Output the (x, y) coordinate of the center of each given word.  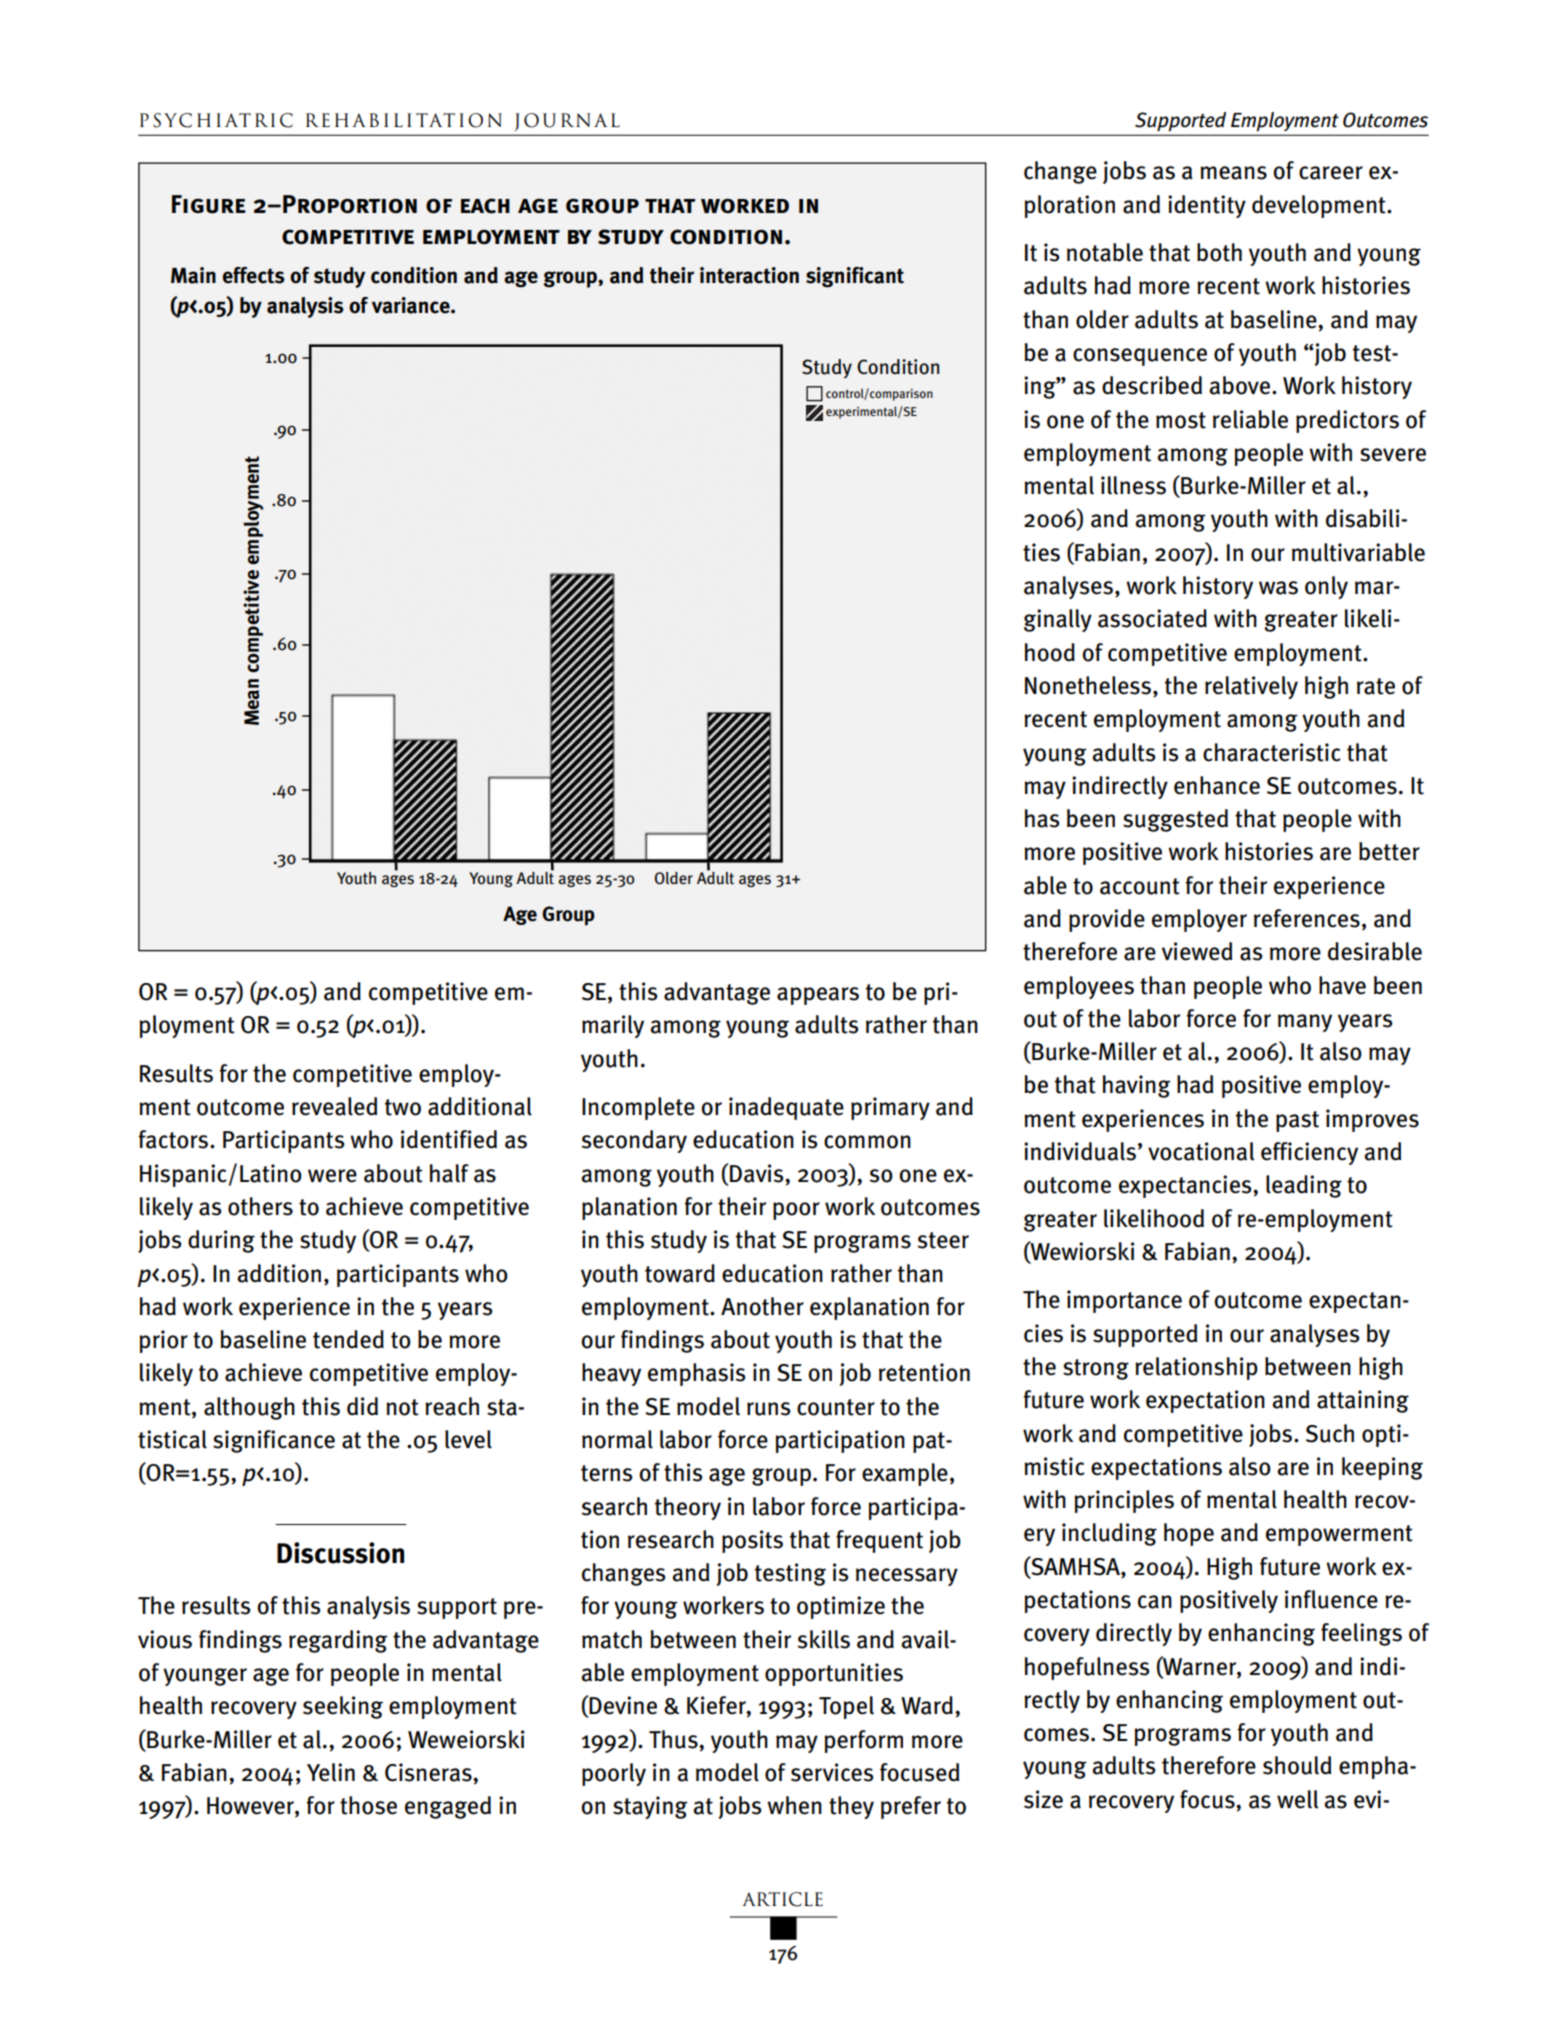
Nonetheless (1088, 685)
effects (253, 275)
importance (1124, 1301)
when (794, 1805)
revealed (334, 1106)
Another (762, 1306)
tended (348, 1339)
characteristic (1272, 752)
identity (1207, 206)
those (368, 1805)
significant (855, 277)
